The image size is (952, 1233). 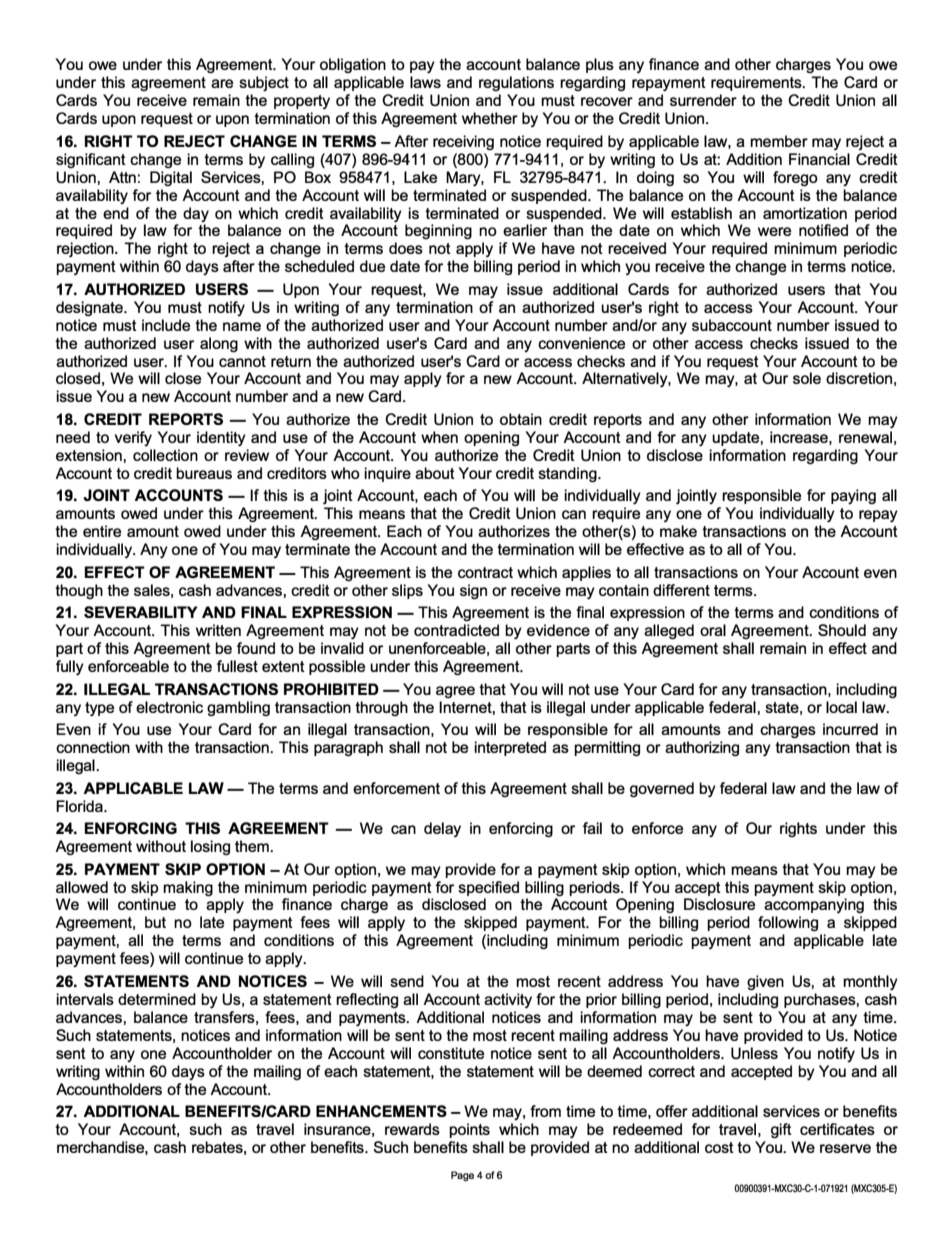 I want to click on determined, so click(x=157, y=999).
